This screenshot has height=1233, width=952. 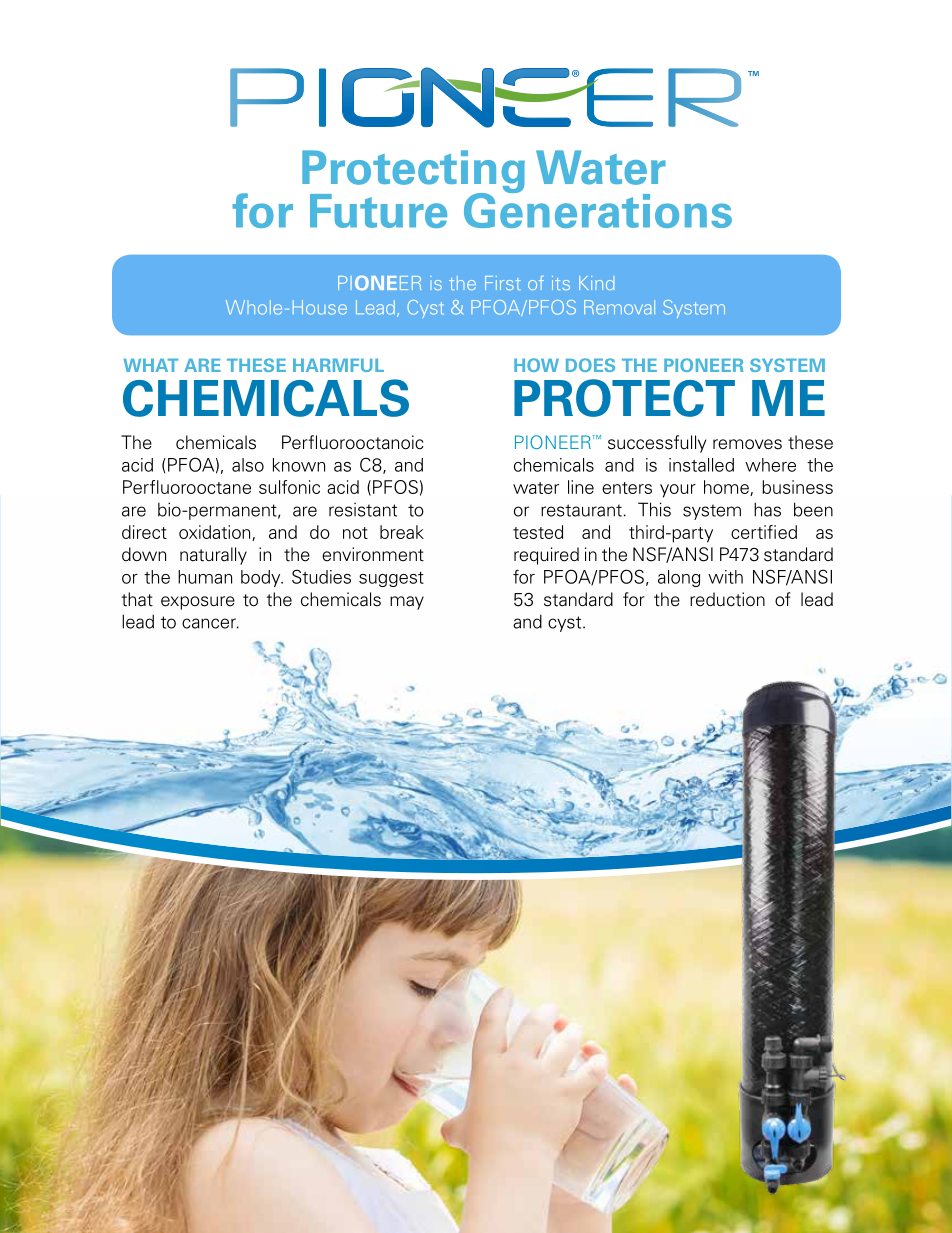 I want to click on HARMFUL, so click(x=338, y=365).
